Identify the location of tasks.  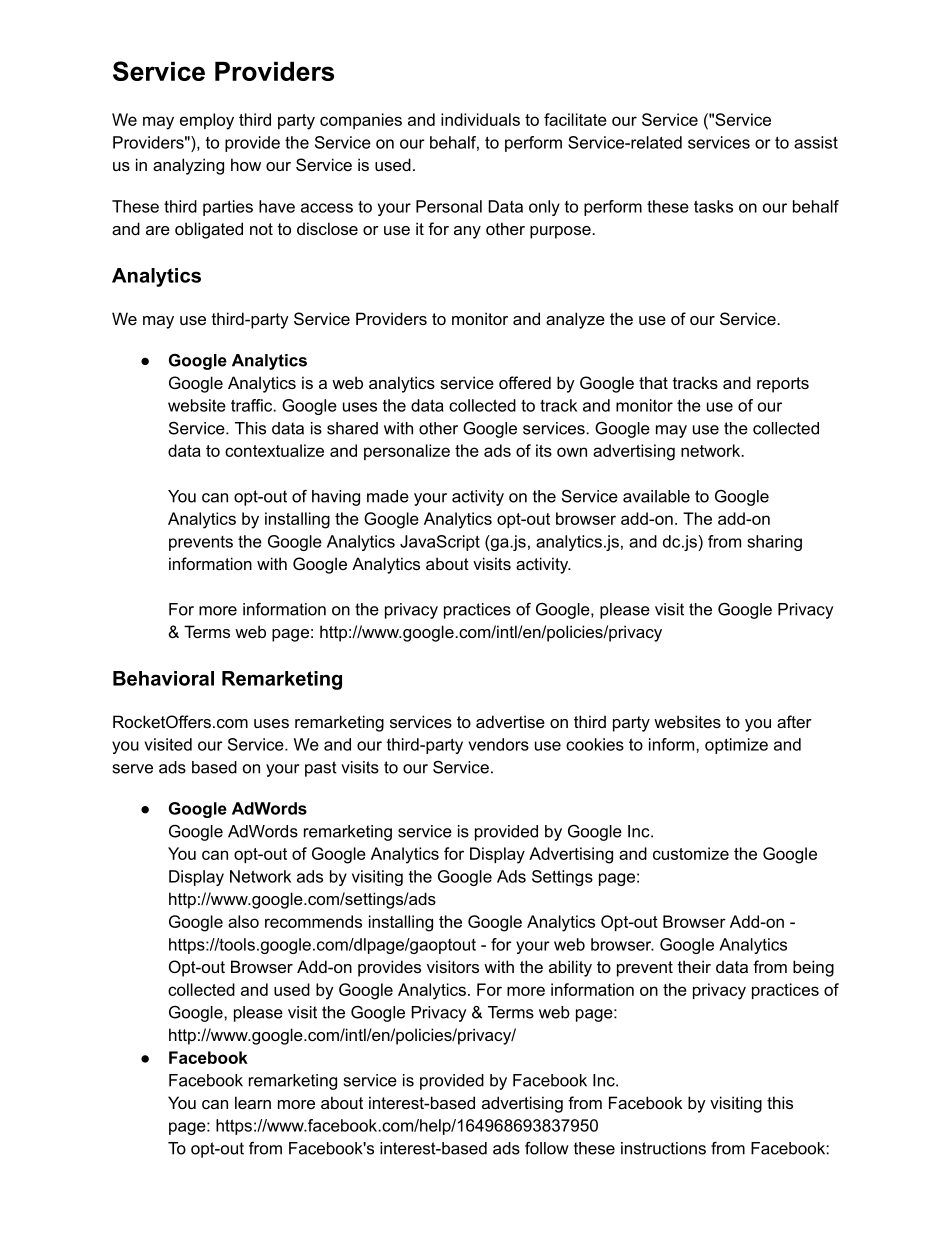
(713, 206).
